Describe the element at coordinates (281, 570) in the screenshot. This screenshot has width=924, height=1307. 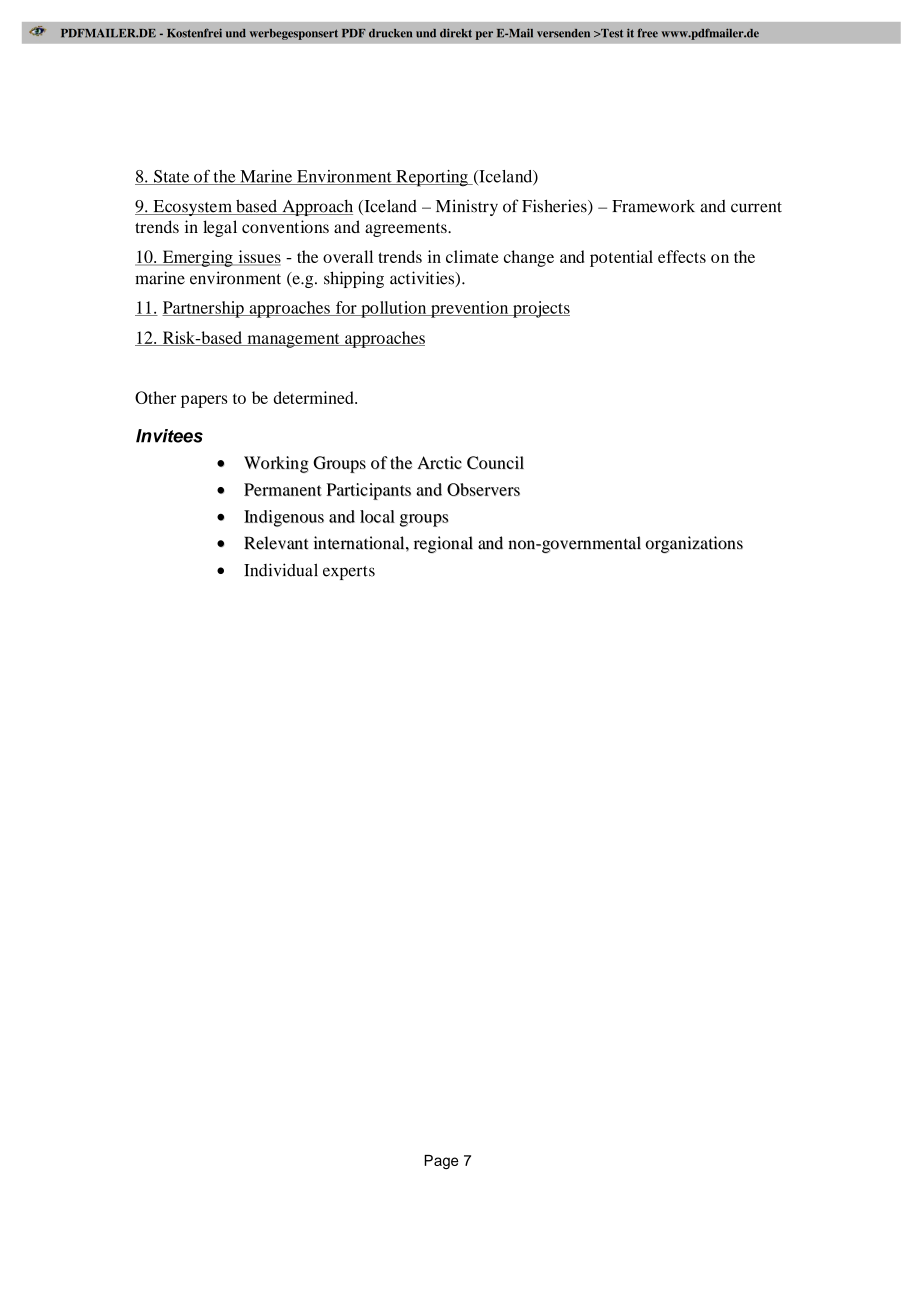
I see `Individual` at that location.
